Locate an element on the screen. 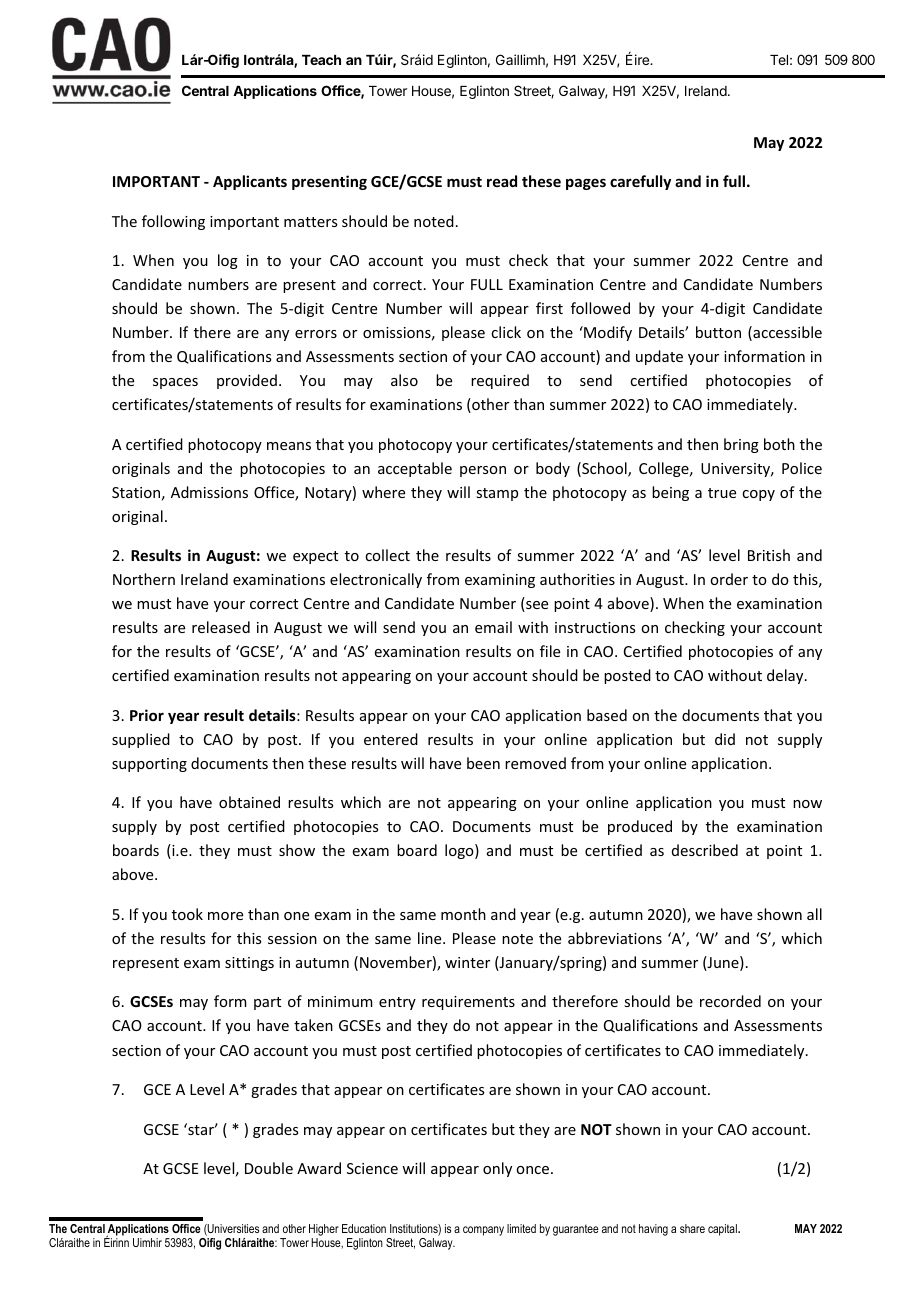 The image size is (924, 1308). Applicants is located at coordinates (250, 182).
